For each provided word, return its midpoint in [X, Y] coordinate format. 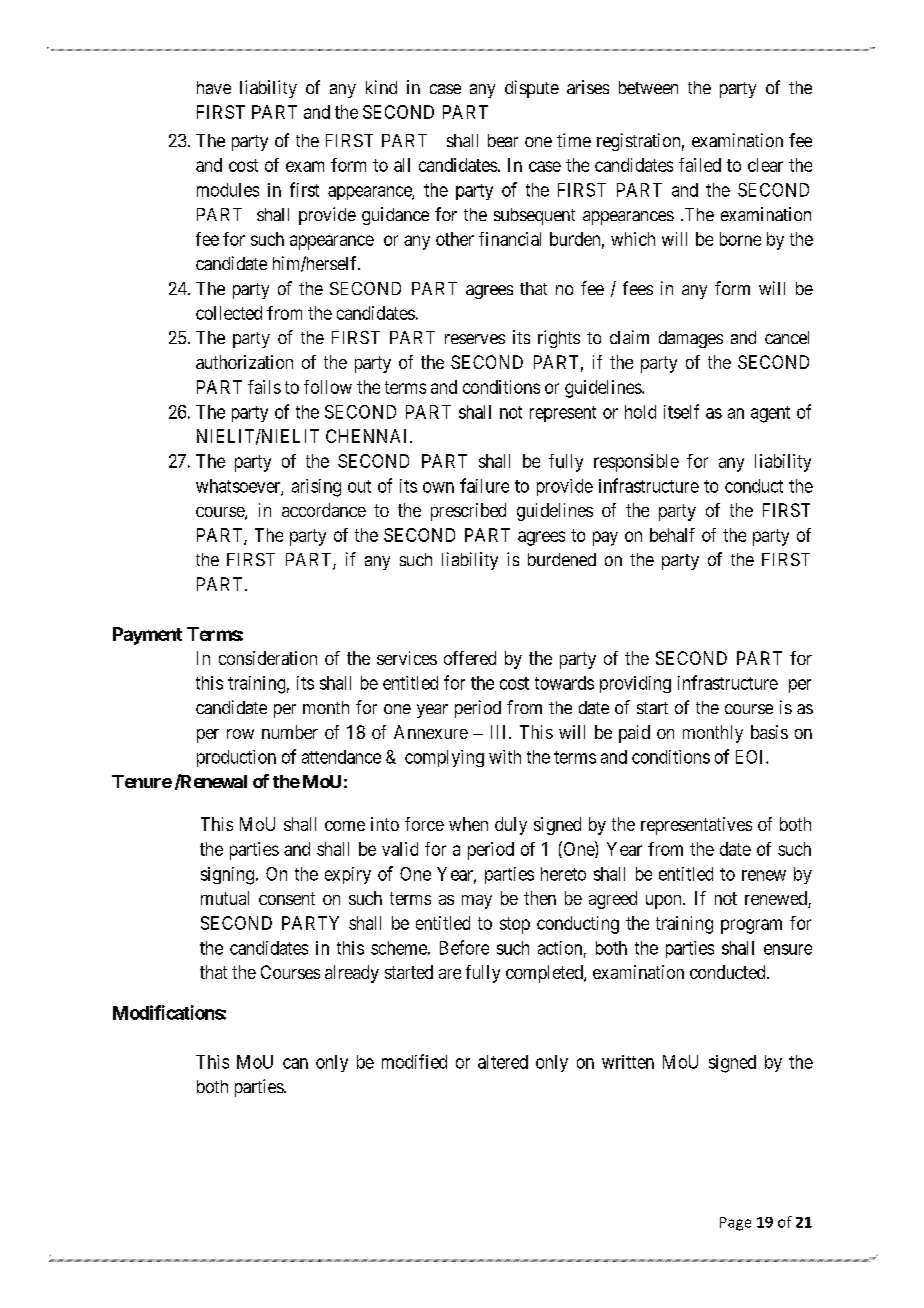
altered [503, 1062]
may [477, 902]
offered [470, 658]
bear [503, 140]
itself [681, 411]
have [214, 87]
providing [635, 684]
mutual [225, 898]
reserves [475, 339]
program [751, 926]
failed [700, 165]
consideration [268, 658]
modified [414, 1061]
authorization [244, 362]
